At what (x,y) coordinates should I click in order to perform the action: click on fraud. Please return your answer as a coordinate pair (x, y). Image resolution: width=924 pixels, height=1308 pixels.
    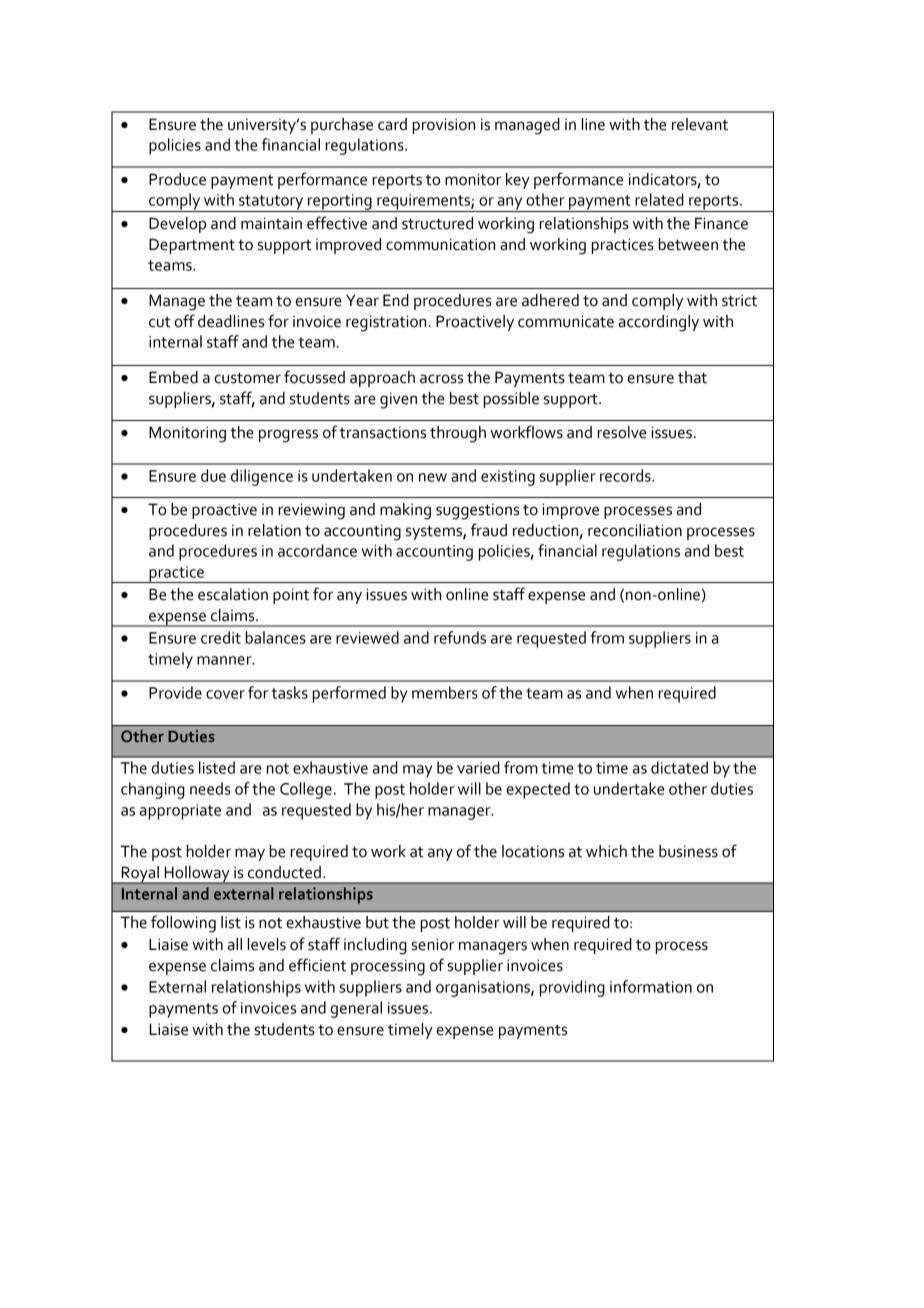
    Looking at the image, I should click on (489, 530).
